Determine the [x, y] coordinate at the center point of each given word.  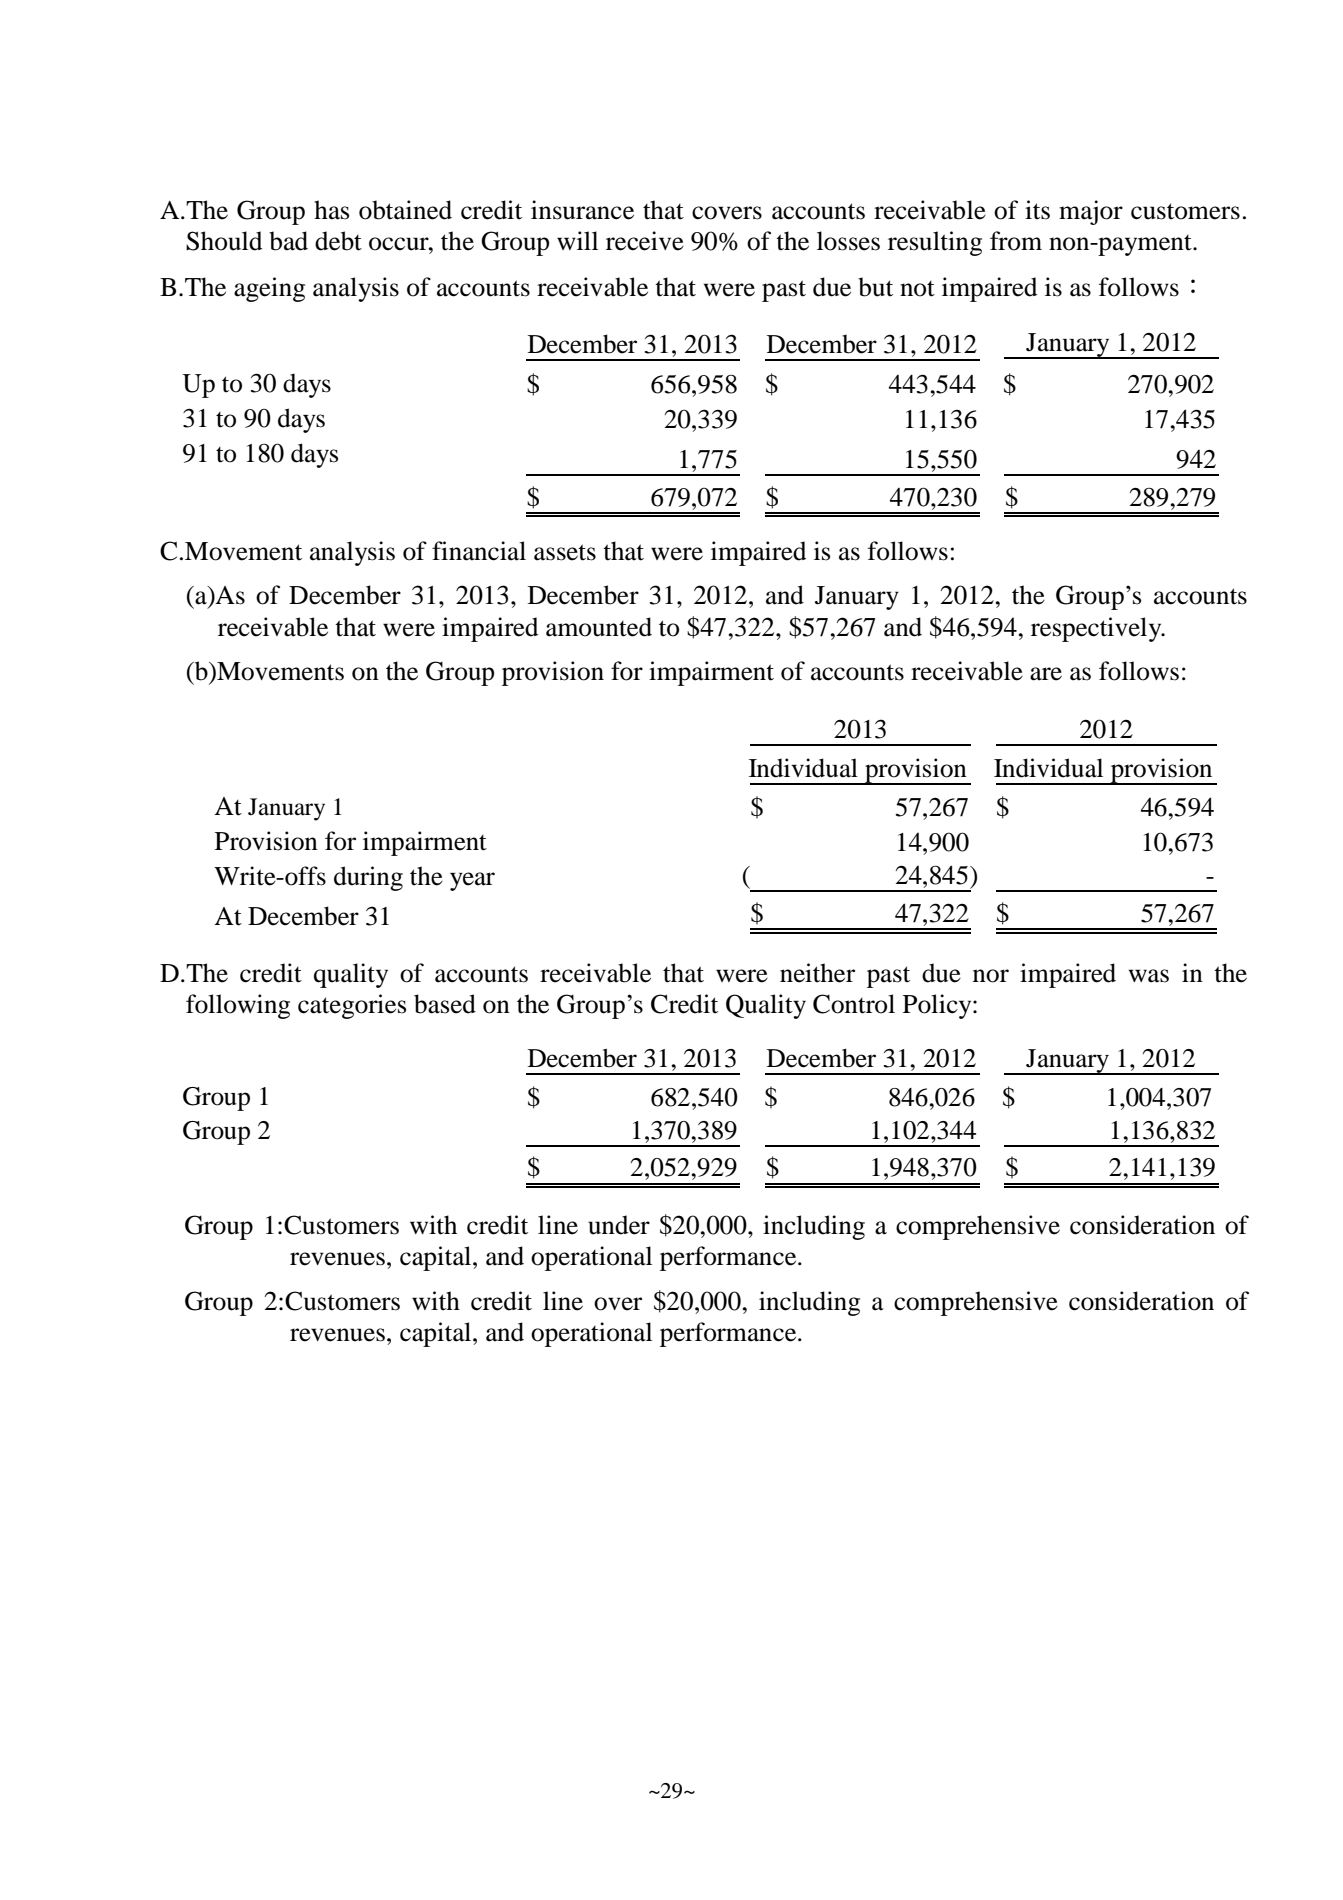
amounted [599, 627]
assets [565, 552]
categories [352, 1006]
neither [817, 973]
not [917, 289]
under [619, 1225]
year [472, 881]
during [368, 878]
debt [338, 241]
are [1046, 674]
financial [479, 551]
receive [645, 241]
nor [991, 976]
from [1016, 241]
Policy [938, 1006]
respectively [1097, 629]
